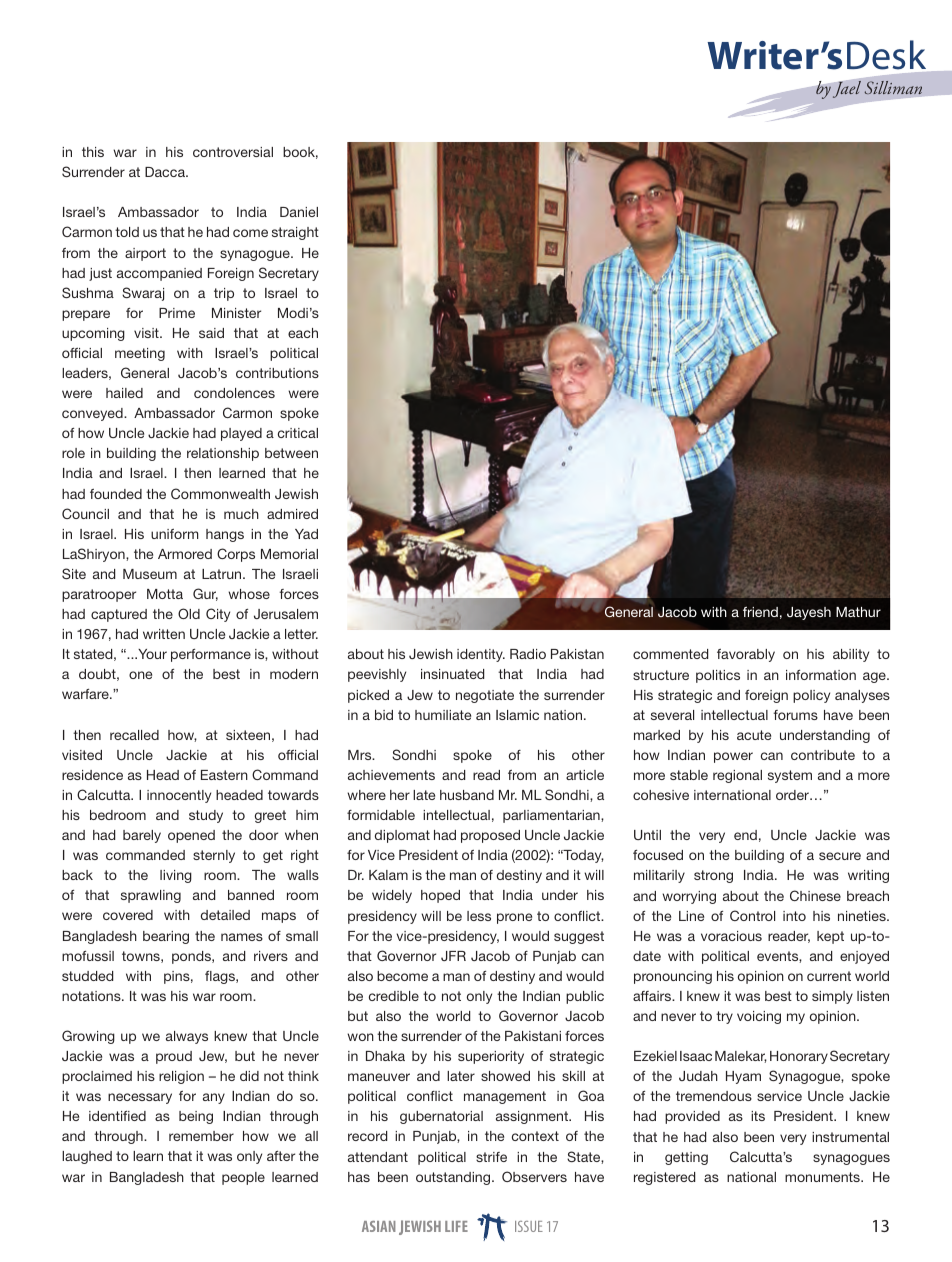  I want to click on controversial, so click(233, 152).
